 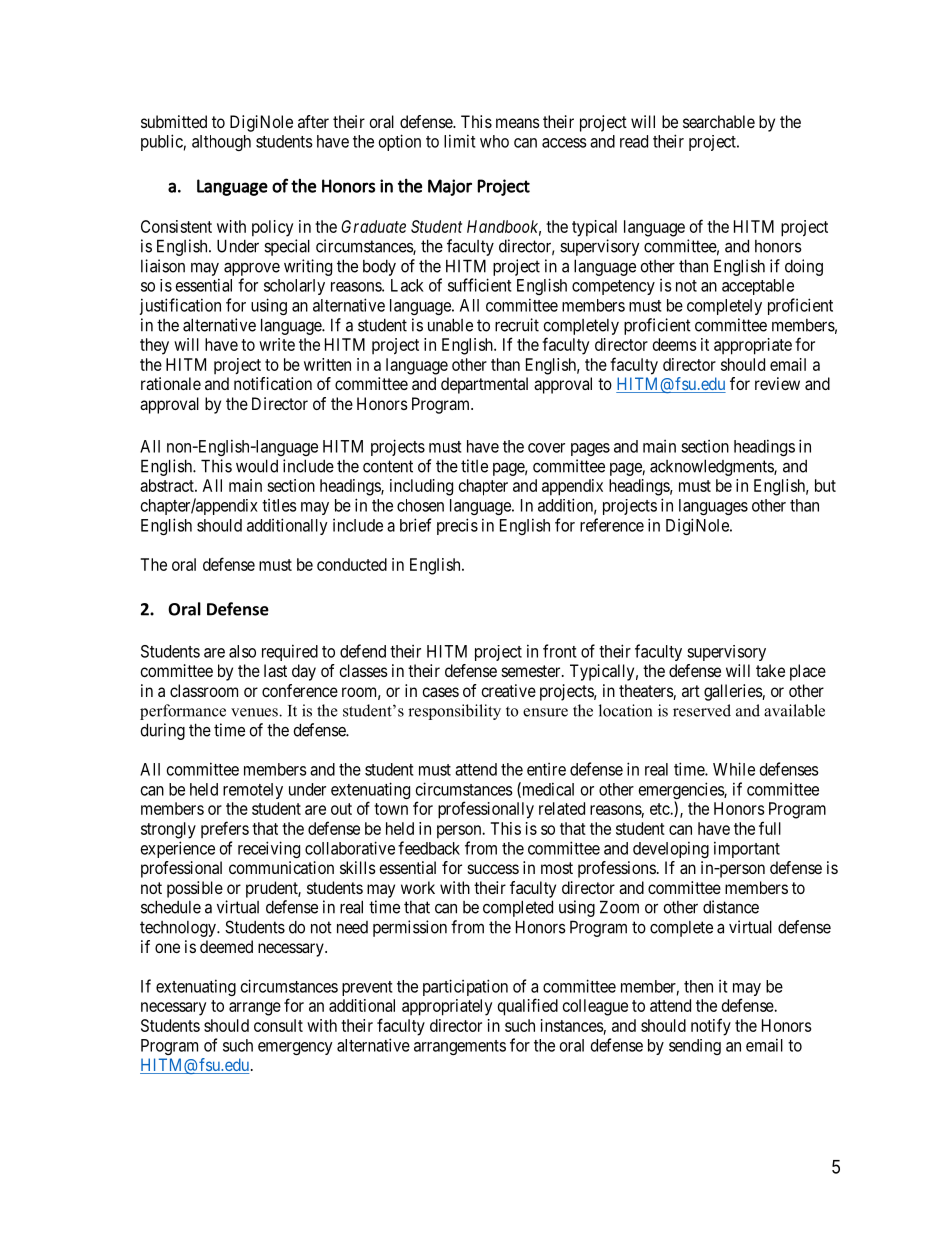 I want to click on success, so click(x=493, y=869).
